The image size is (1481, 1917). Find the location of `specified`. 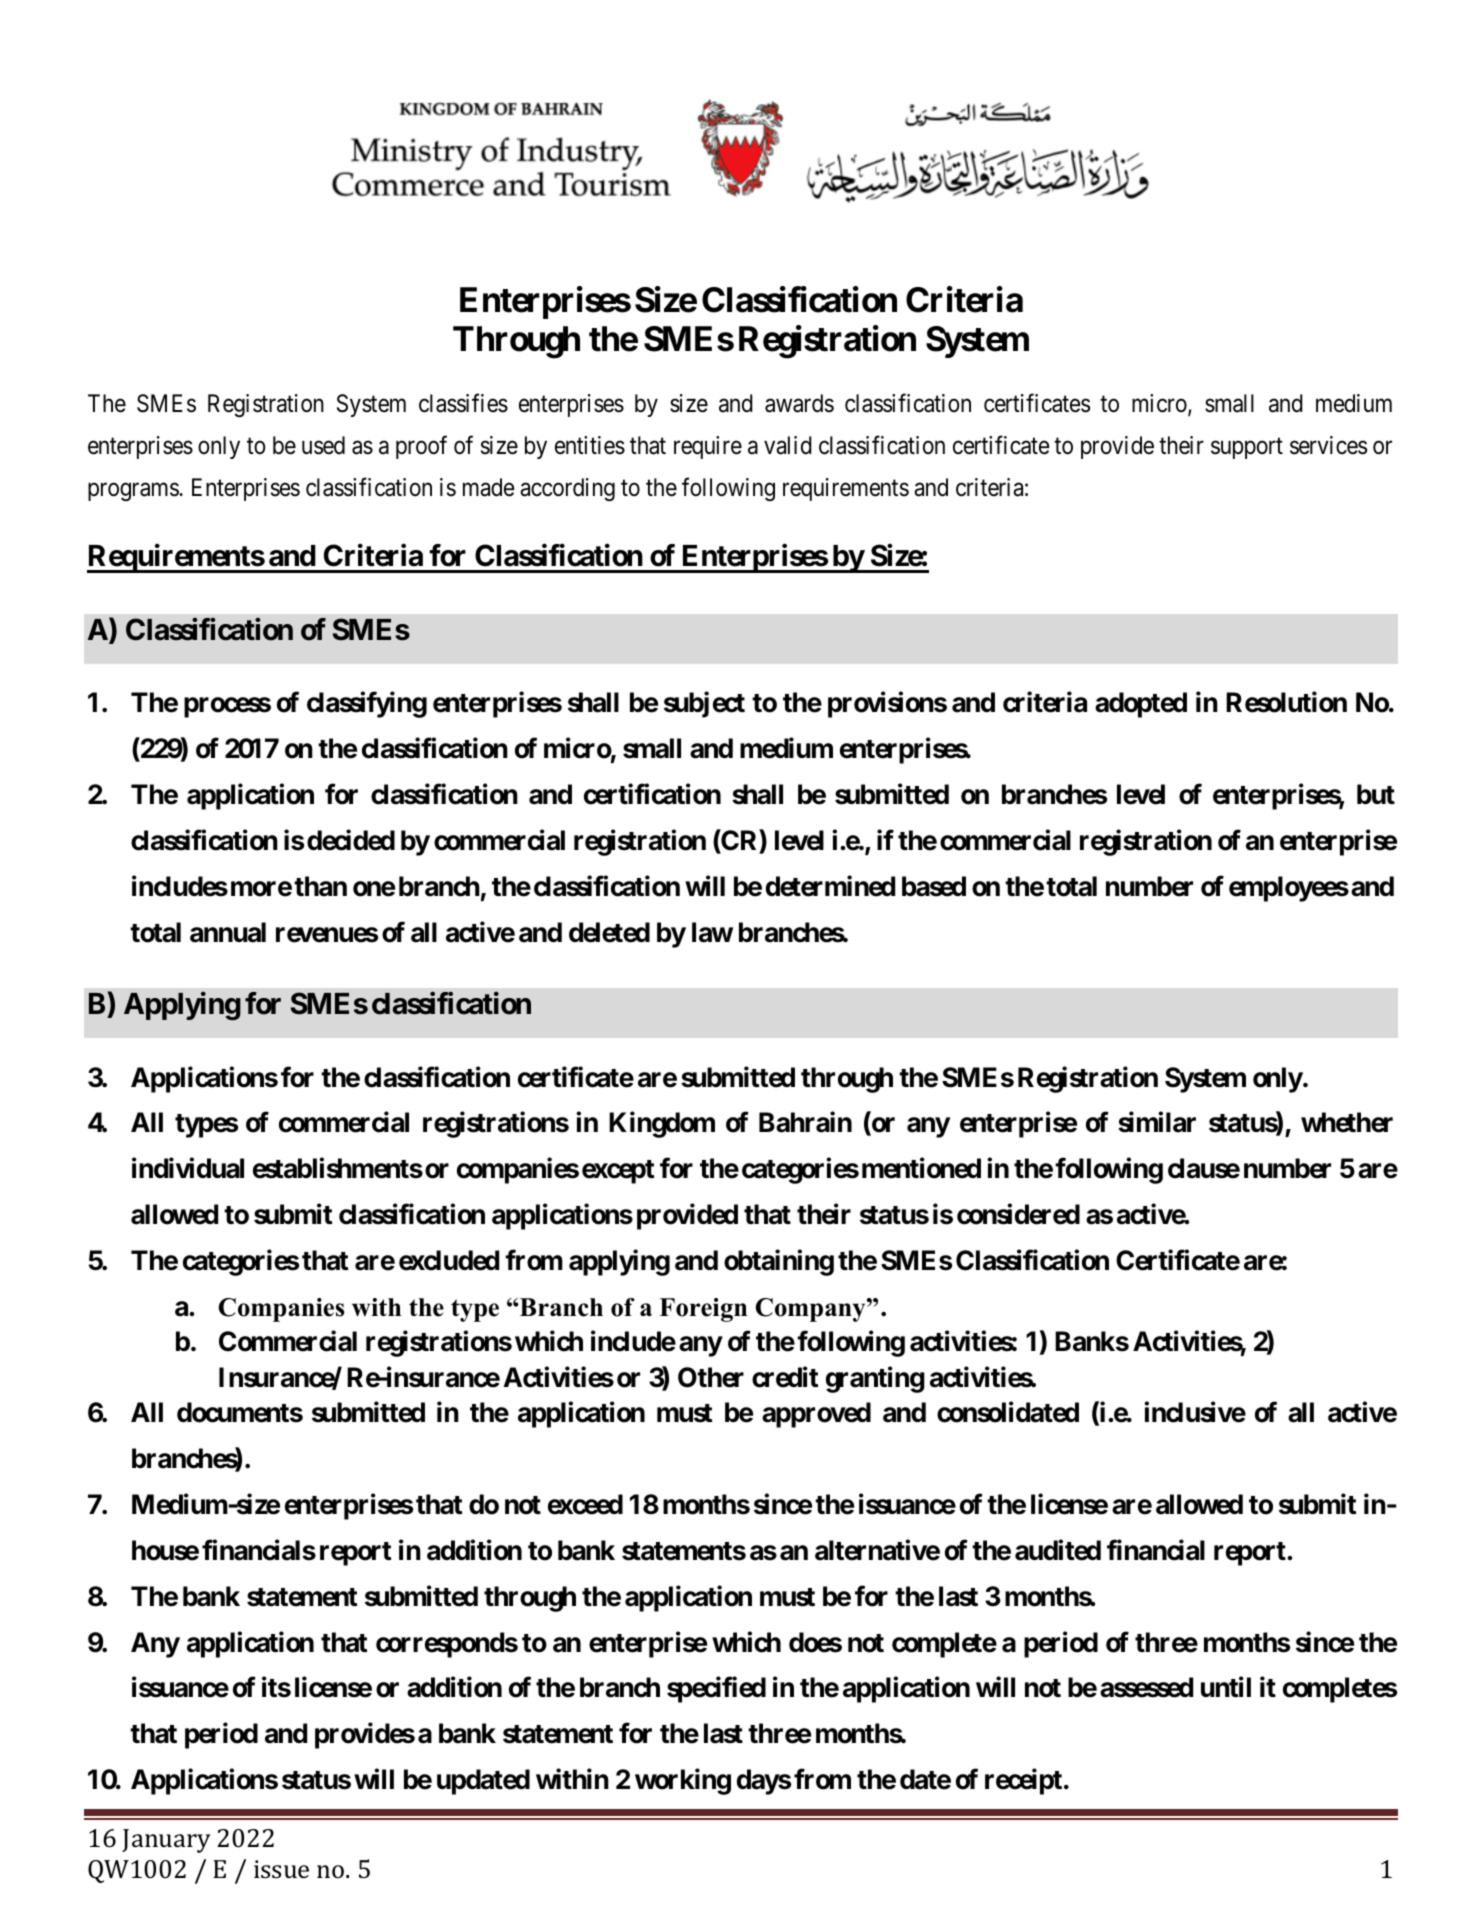

specified is located at coordinates (716, 1690).
